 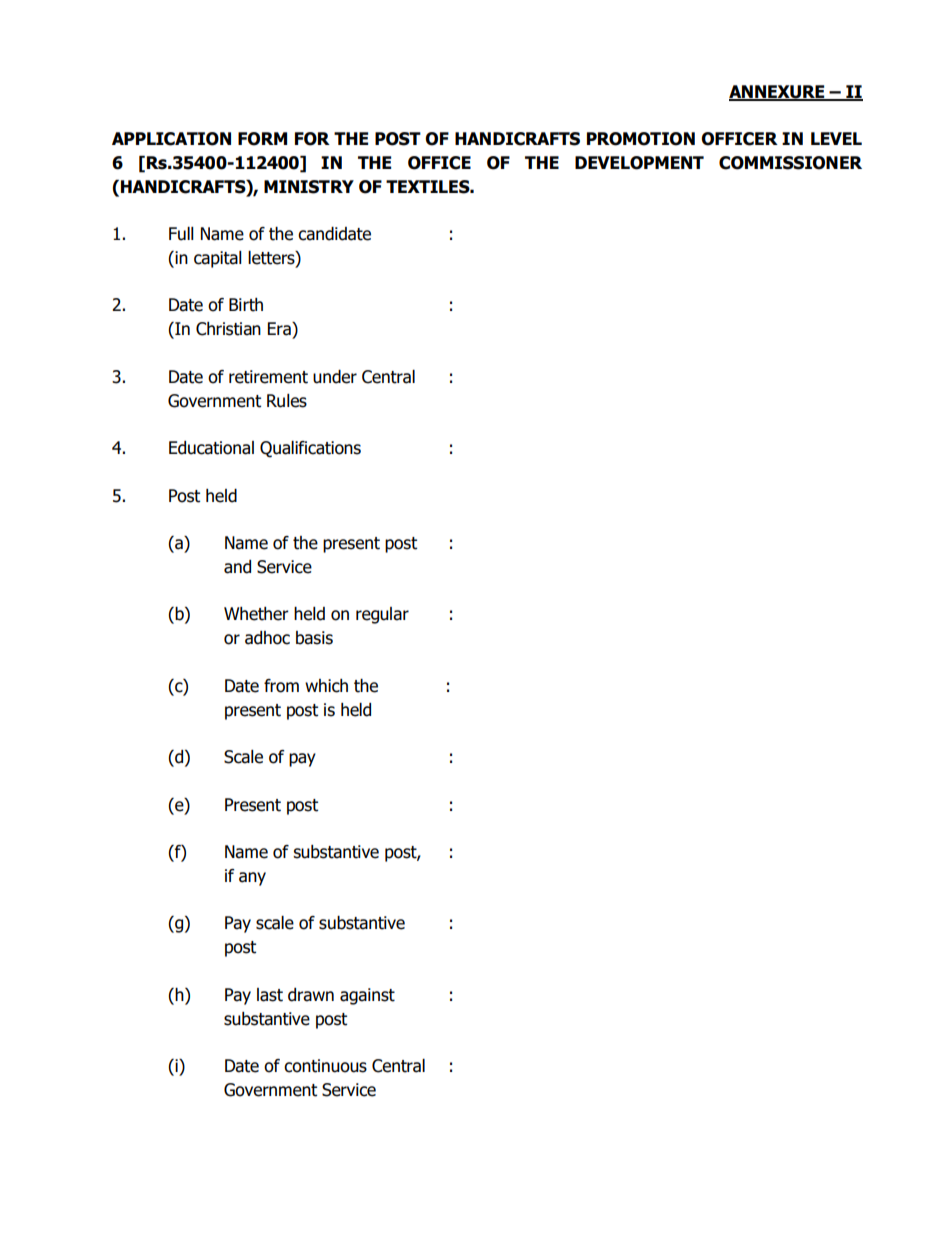 I want to click on last, so click(x=270, y=995).
